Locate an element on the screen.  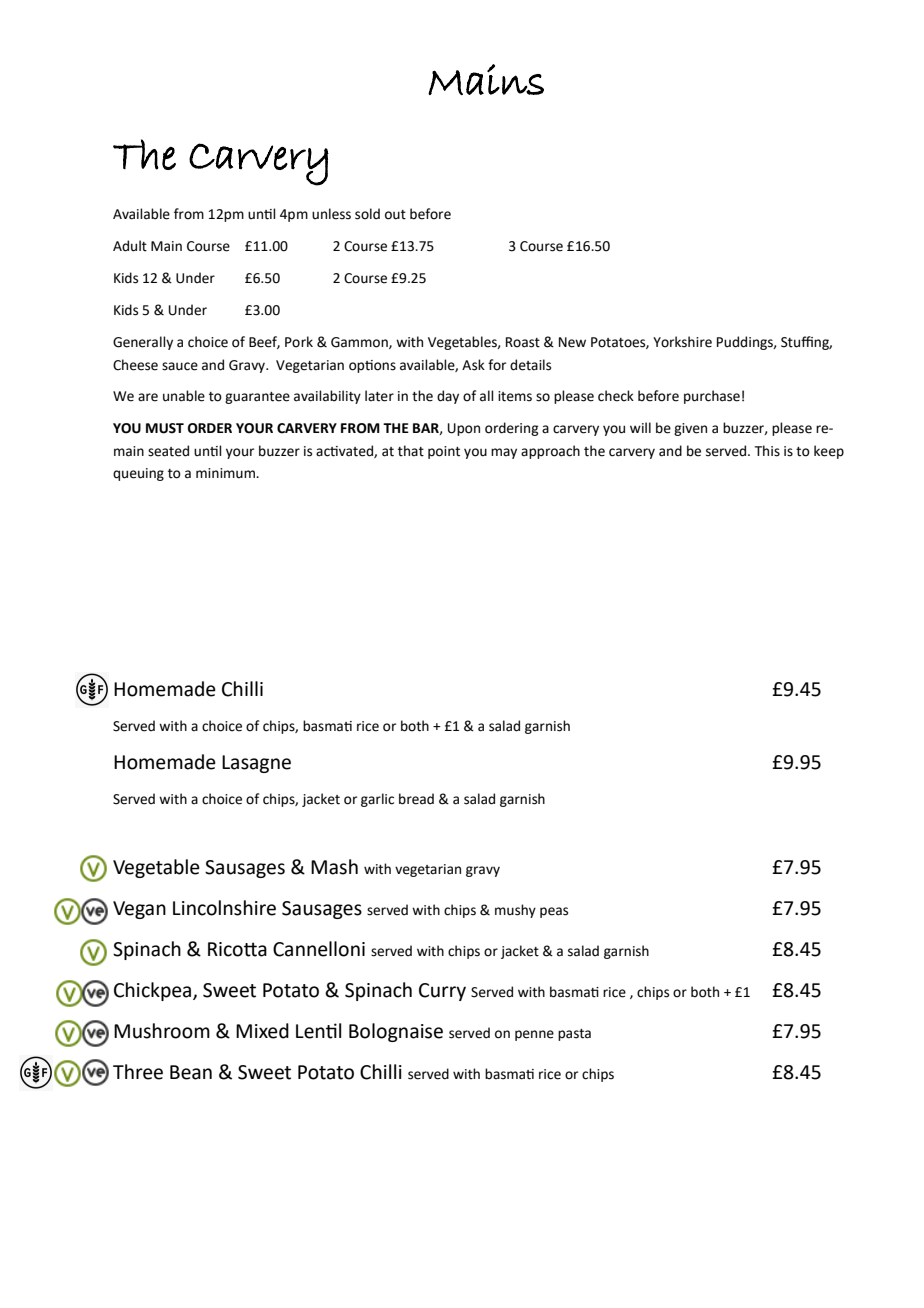
mushy is located at coordinates (515, 911).
